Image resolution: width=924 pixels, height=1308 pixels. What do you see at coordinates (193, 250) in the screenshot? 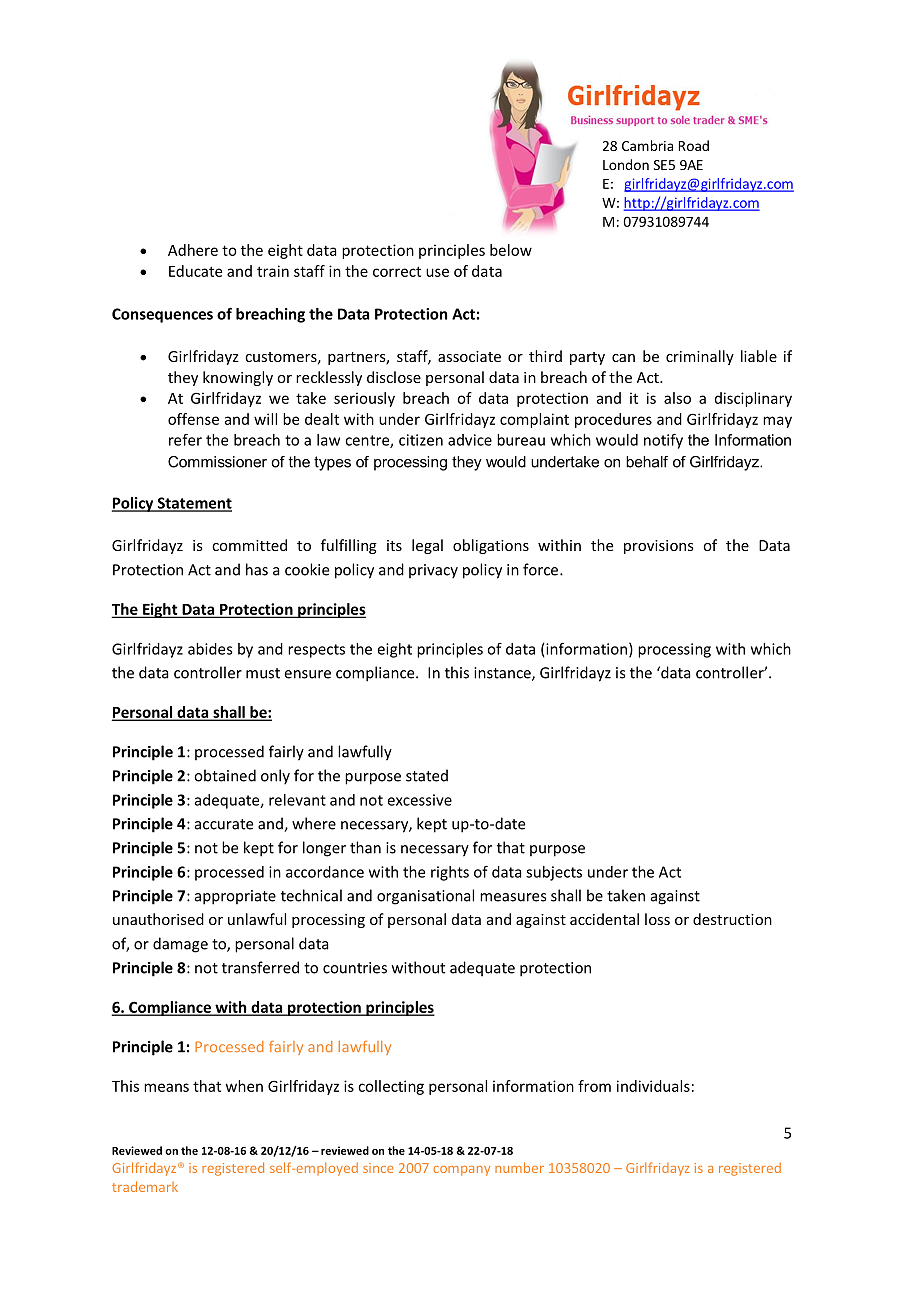
I see `Adhere` at bounding box center [193, 250].
